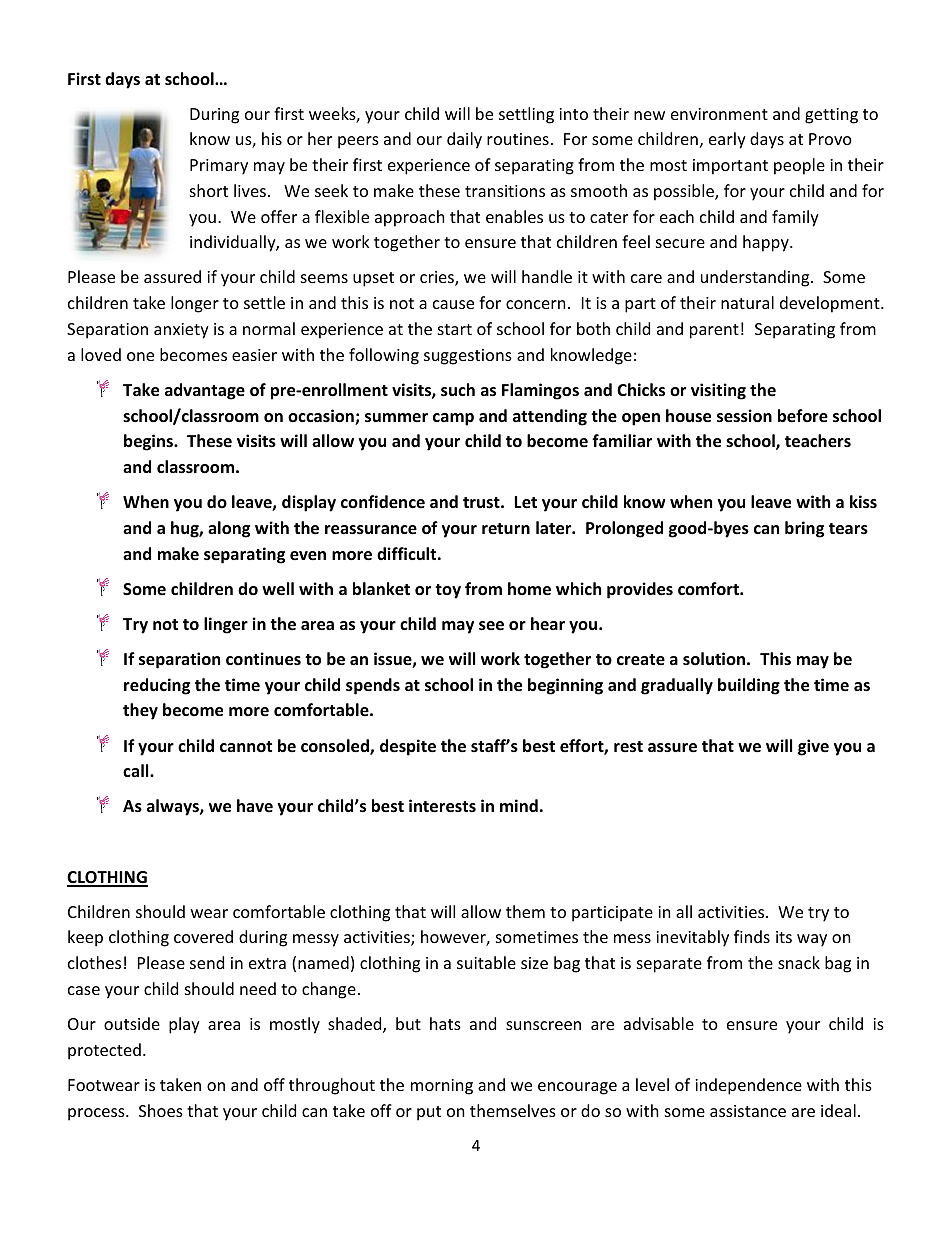 Image resolution: width=952 pixels, height=1233 pixels. I want to click on Primary, so click(219, 167).
